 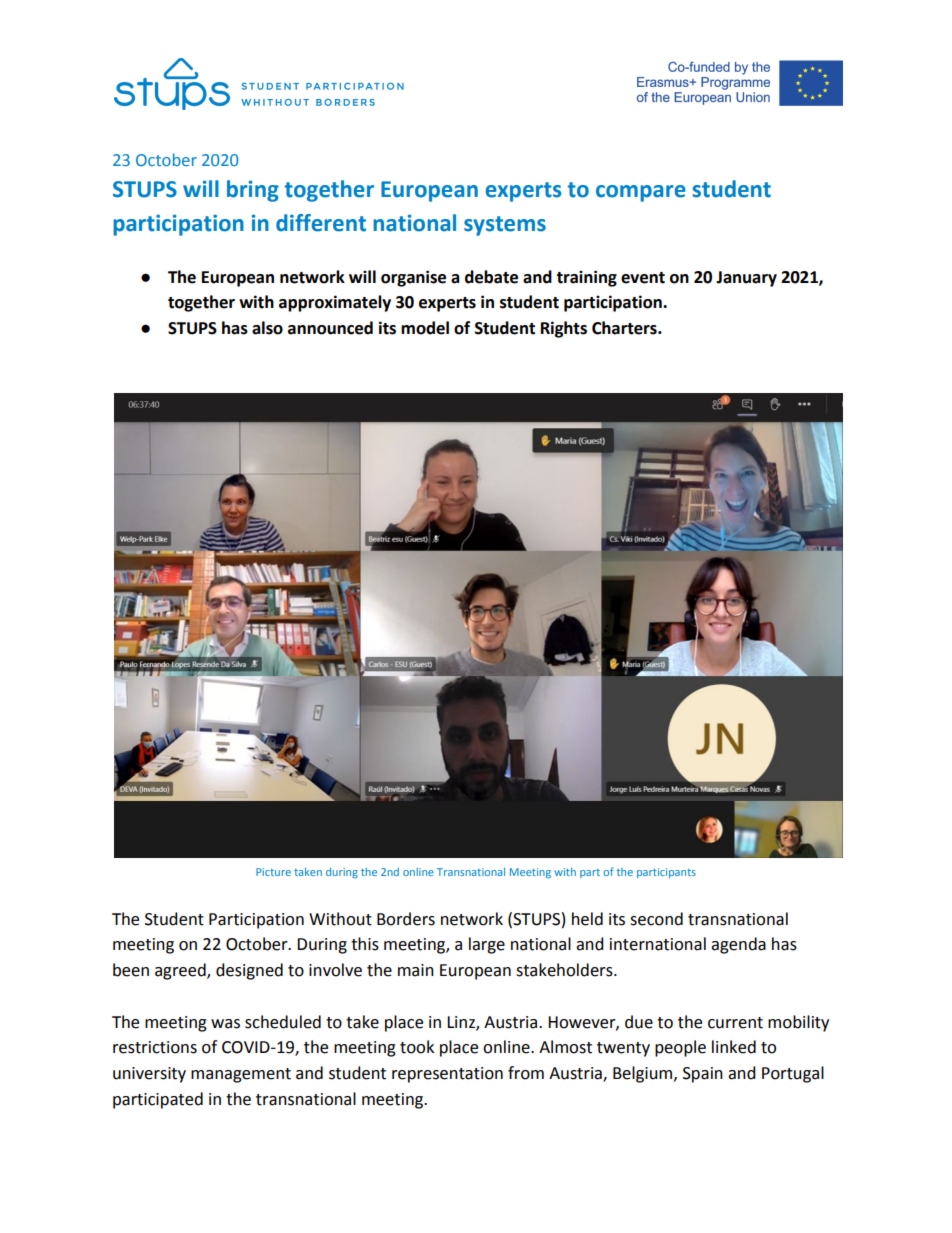 I want to click on was, so click(x=225, y=1024).
